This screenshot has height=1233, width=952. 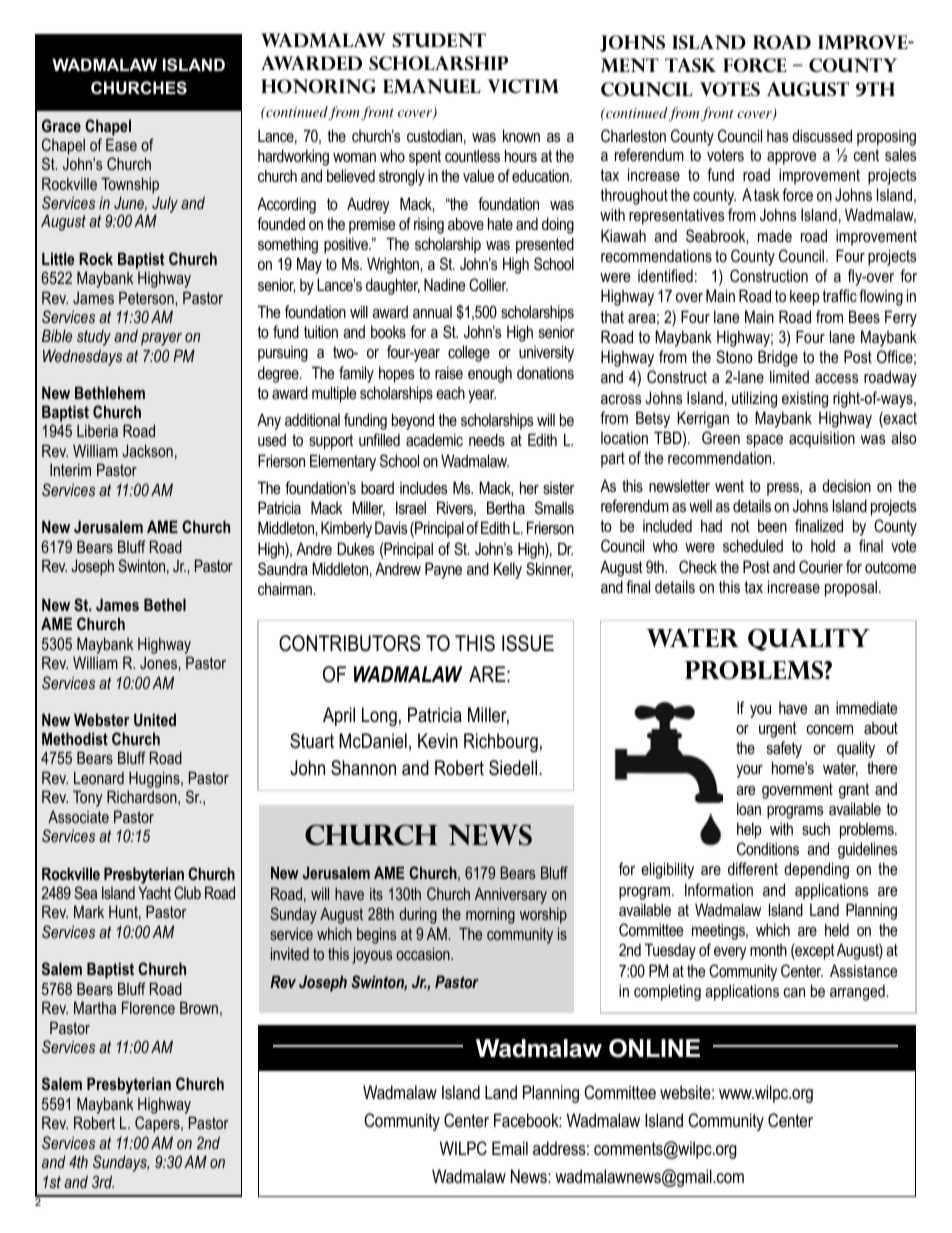 What do you see at coordinates (821, 566) in the screenshot?
I see `Courier` at bounding box center [821, 566].
